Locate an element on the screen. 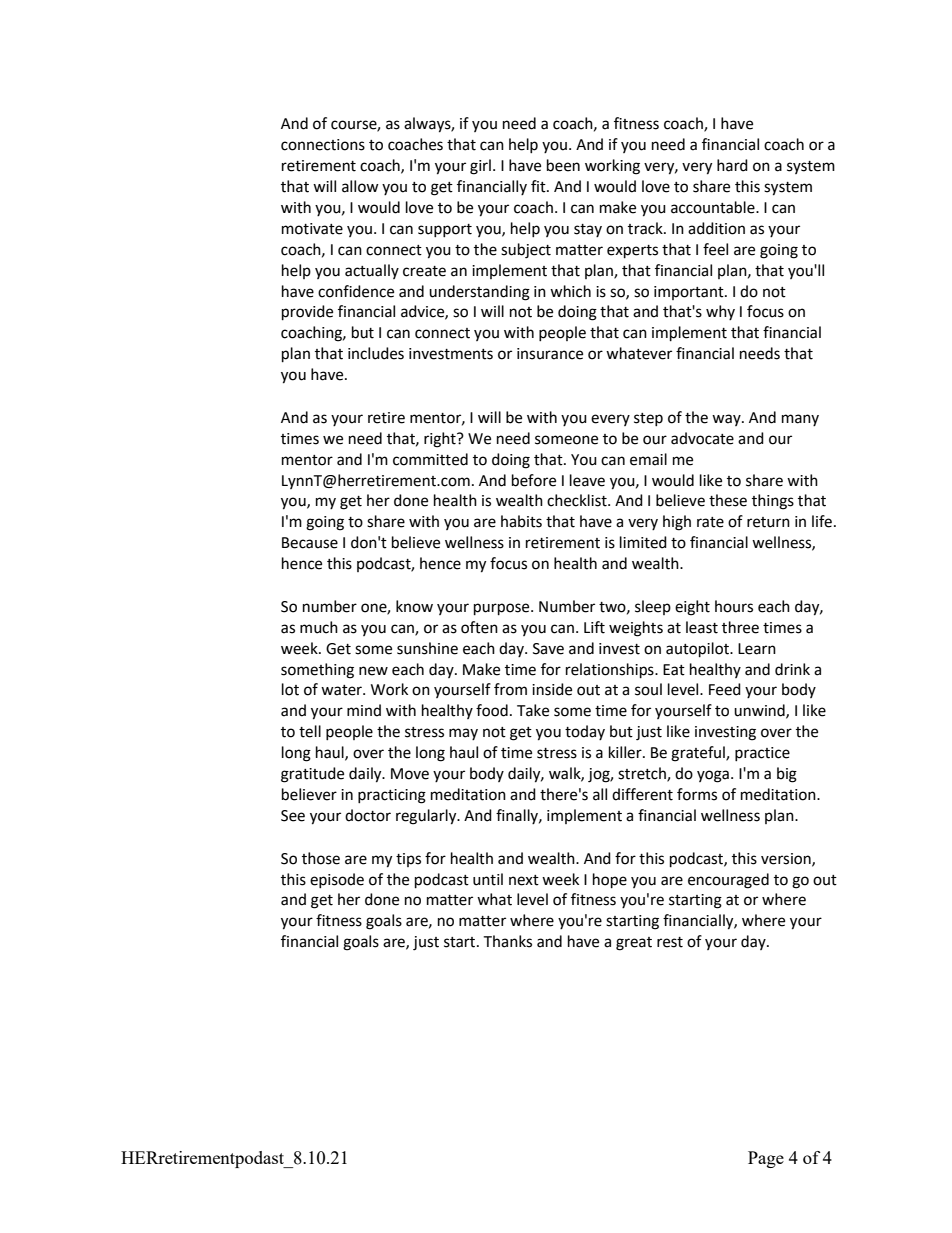  hard is located at coordinates (732, 165).
